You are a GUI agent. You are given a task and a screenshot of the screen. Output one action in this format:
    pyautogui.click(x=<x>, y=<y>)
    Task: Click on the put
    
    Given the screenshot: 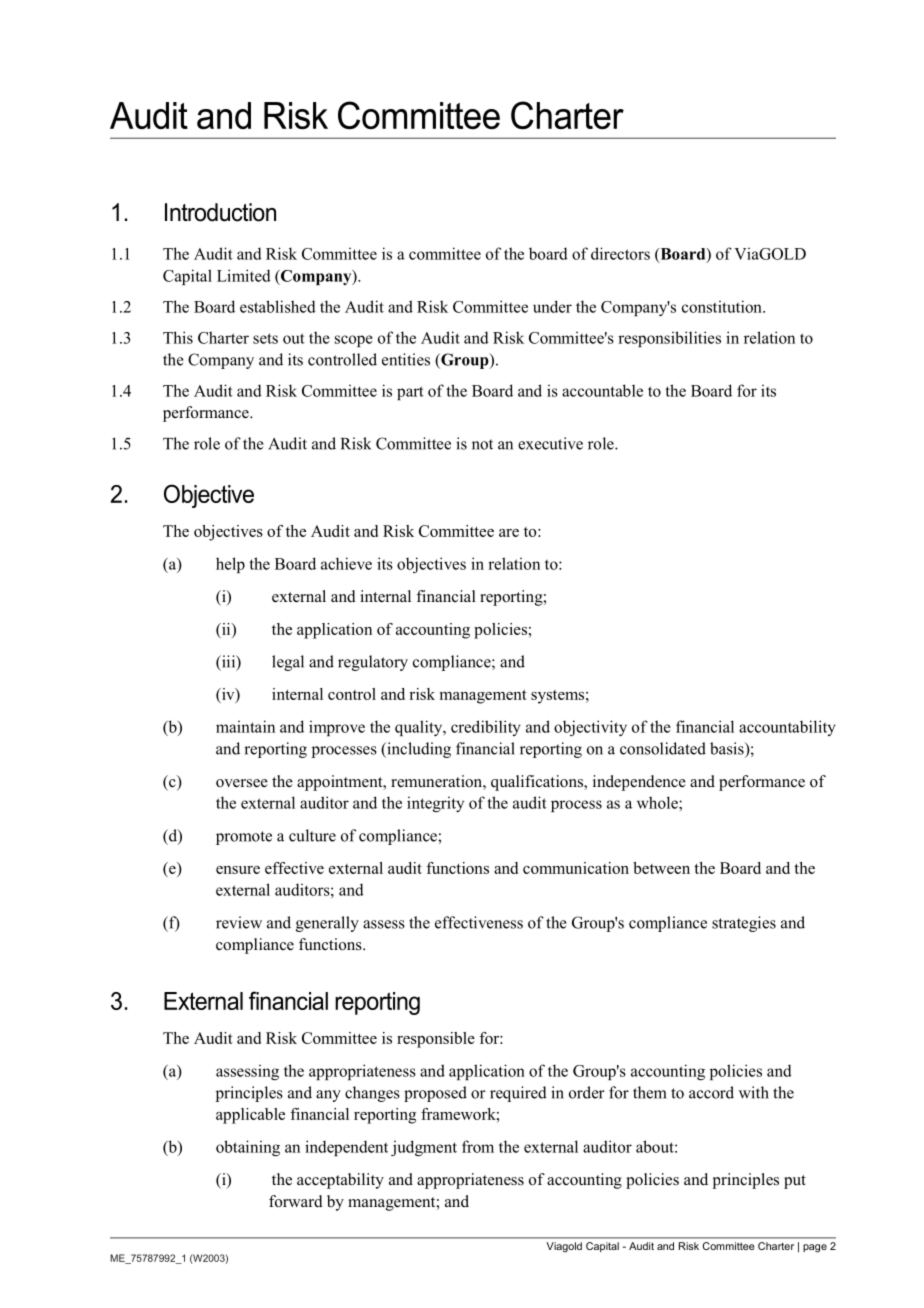 What is the action you would take?
    pyautogui.click(x=795, y=1182)
